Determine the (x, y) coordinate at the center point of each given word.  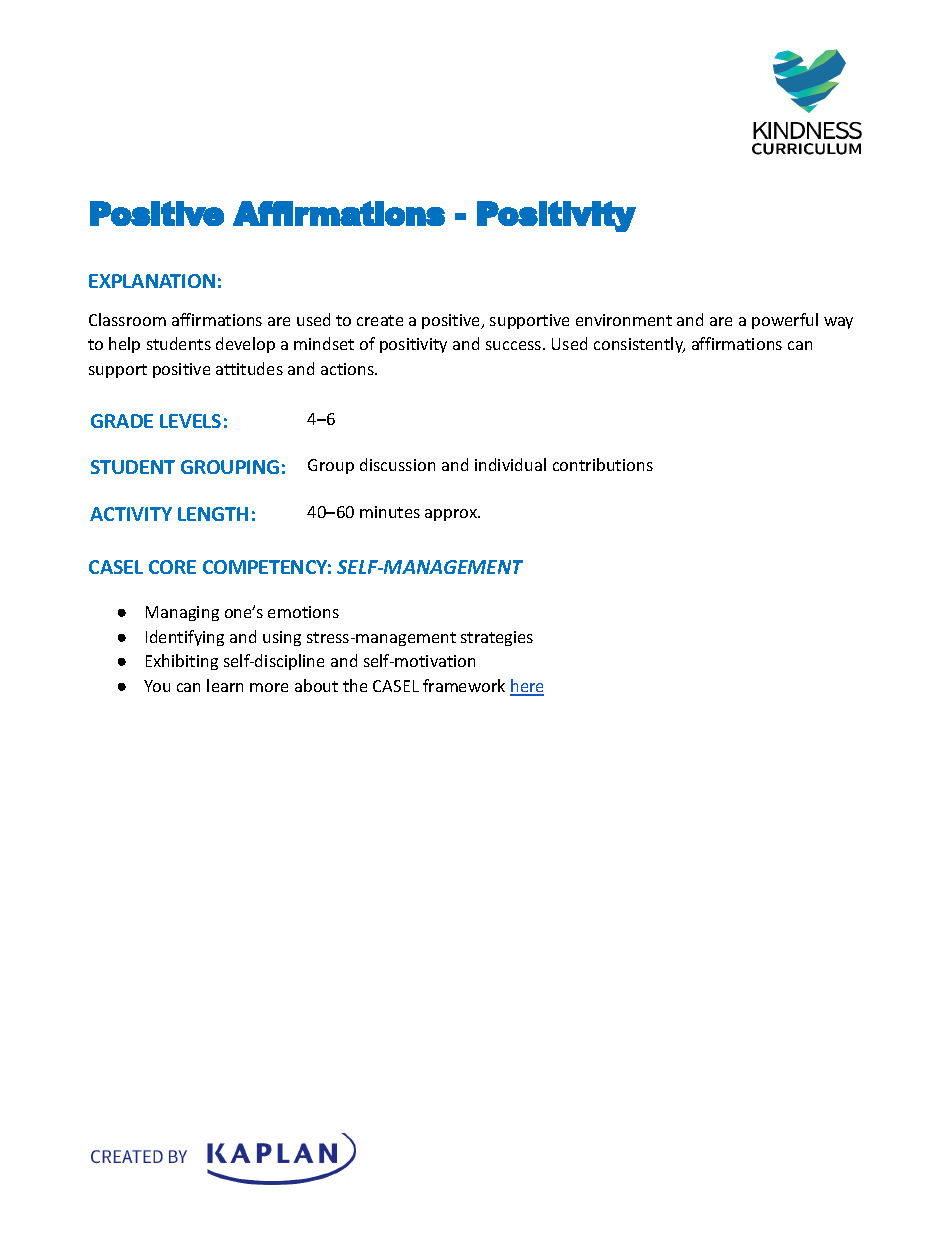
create (380, 320)
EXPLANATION (152, 281)
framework (464, 685)
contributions (603, 464)
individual (510, 464)
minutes (390, 512)
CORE (172, 567)
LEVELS (190, 421)
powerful (785, 321)
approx (452, 515)
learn (225, 685)
